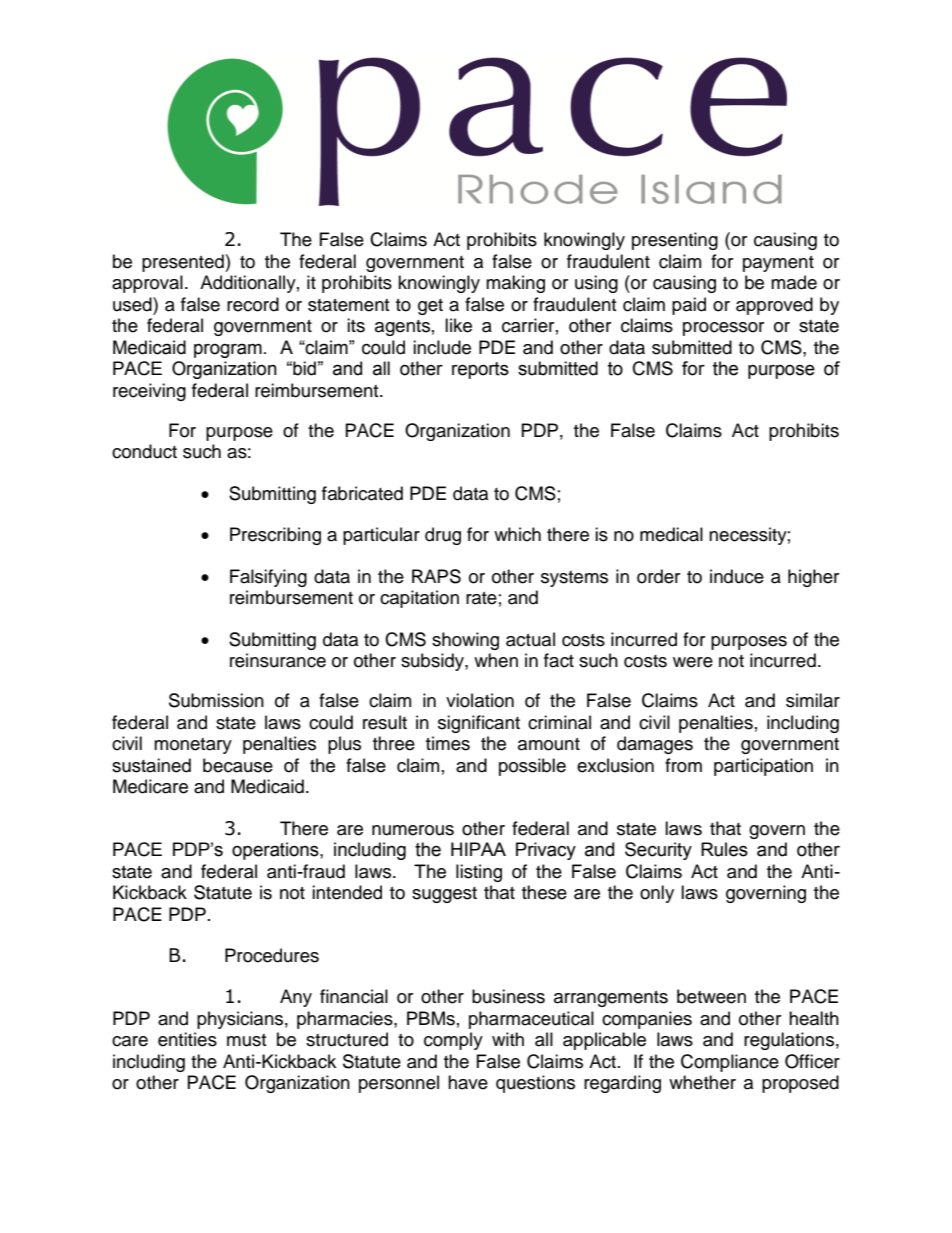 This page has height=1233, width=952. Describe the element at coordinates (693, 662) in the page. I see `were` at that location.
